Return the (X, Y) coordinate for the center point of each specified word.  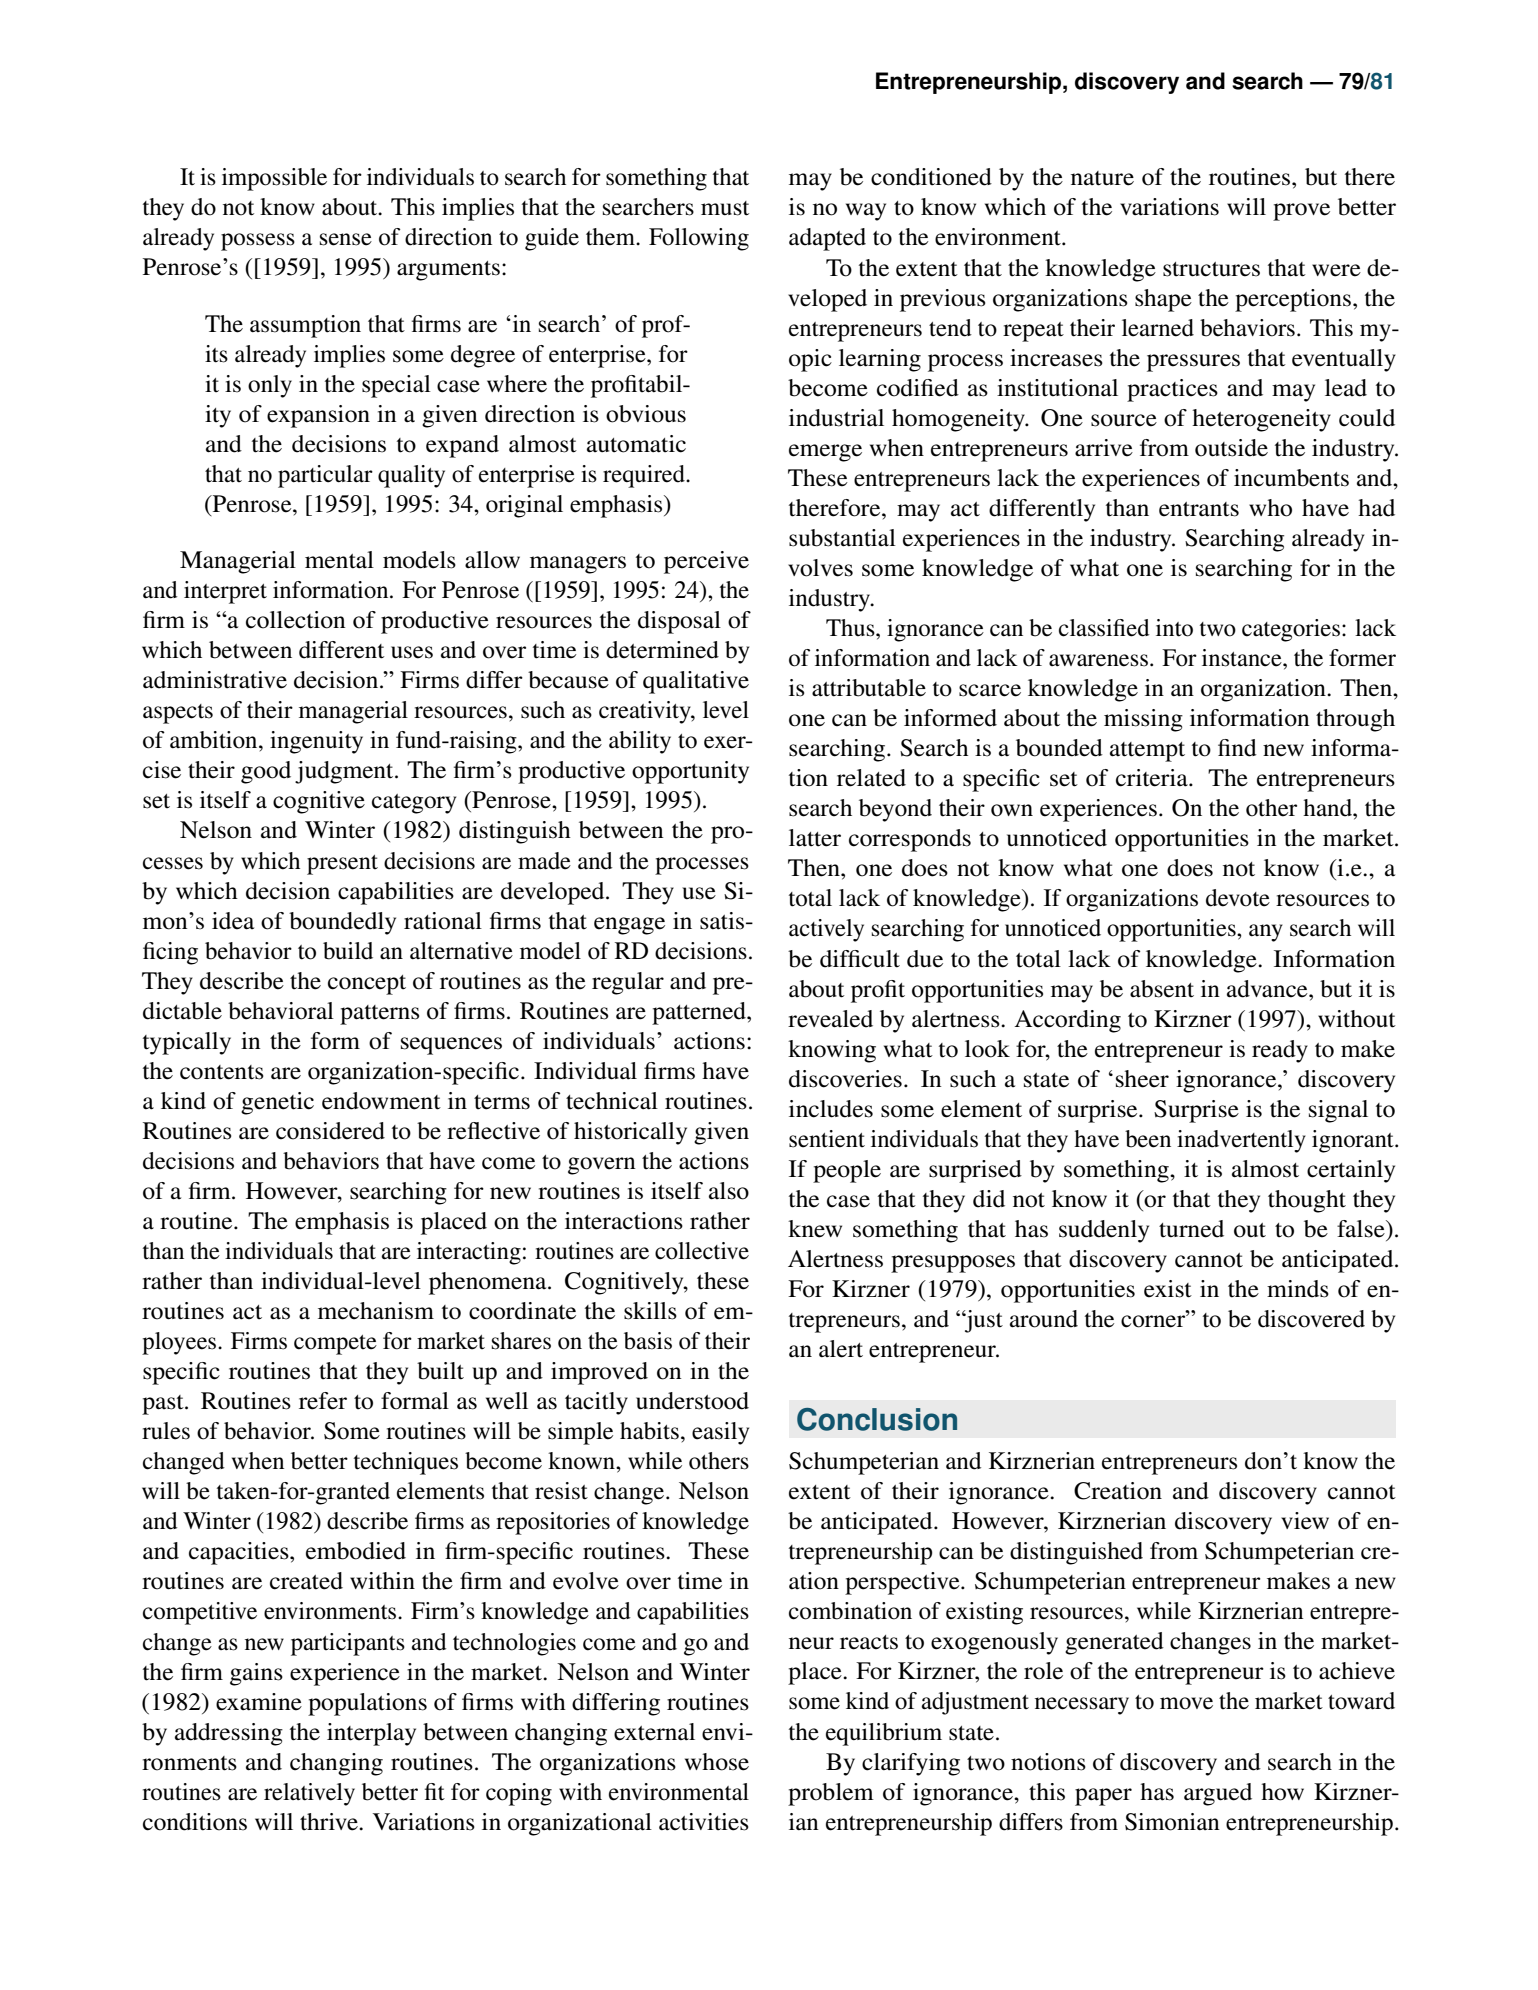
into (1174, 628)
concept (367, 985)
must (725, 208)
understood (692, 1401)
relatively (309, 1794)
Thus (851, 628)
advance (1268, 989)
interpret (225, 592)
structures (1211, 269)
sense (346, 239)
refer (323, 1401)
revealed (830, 1019)
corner (1154, 1321)
